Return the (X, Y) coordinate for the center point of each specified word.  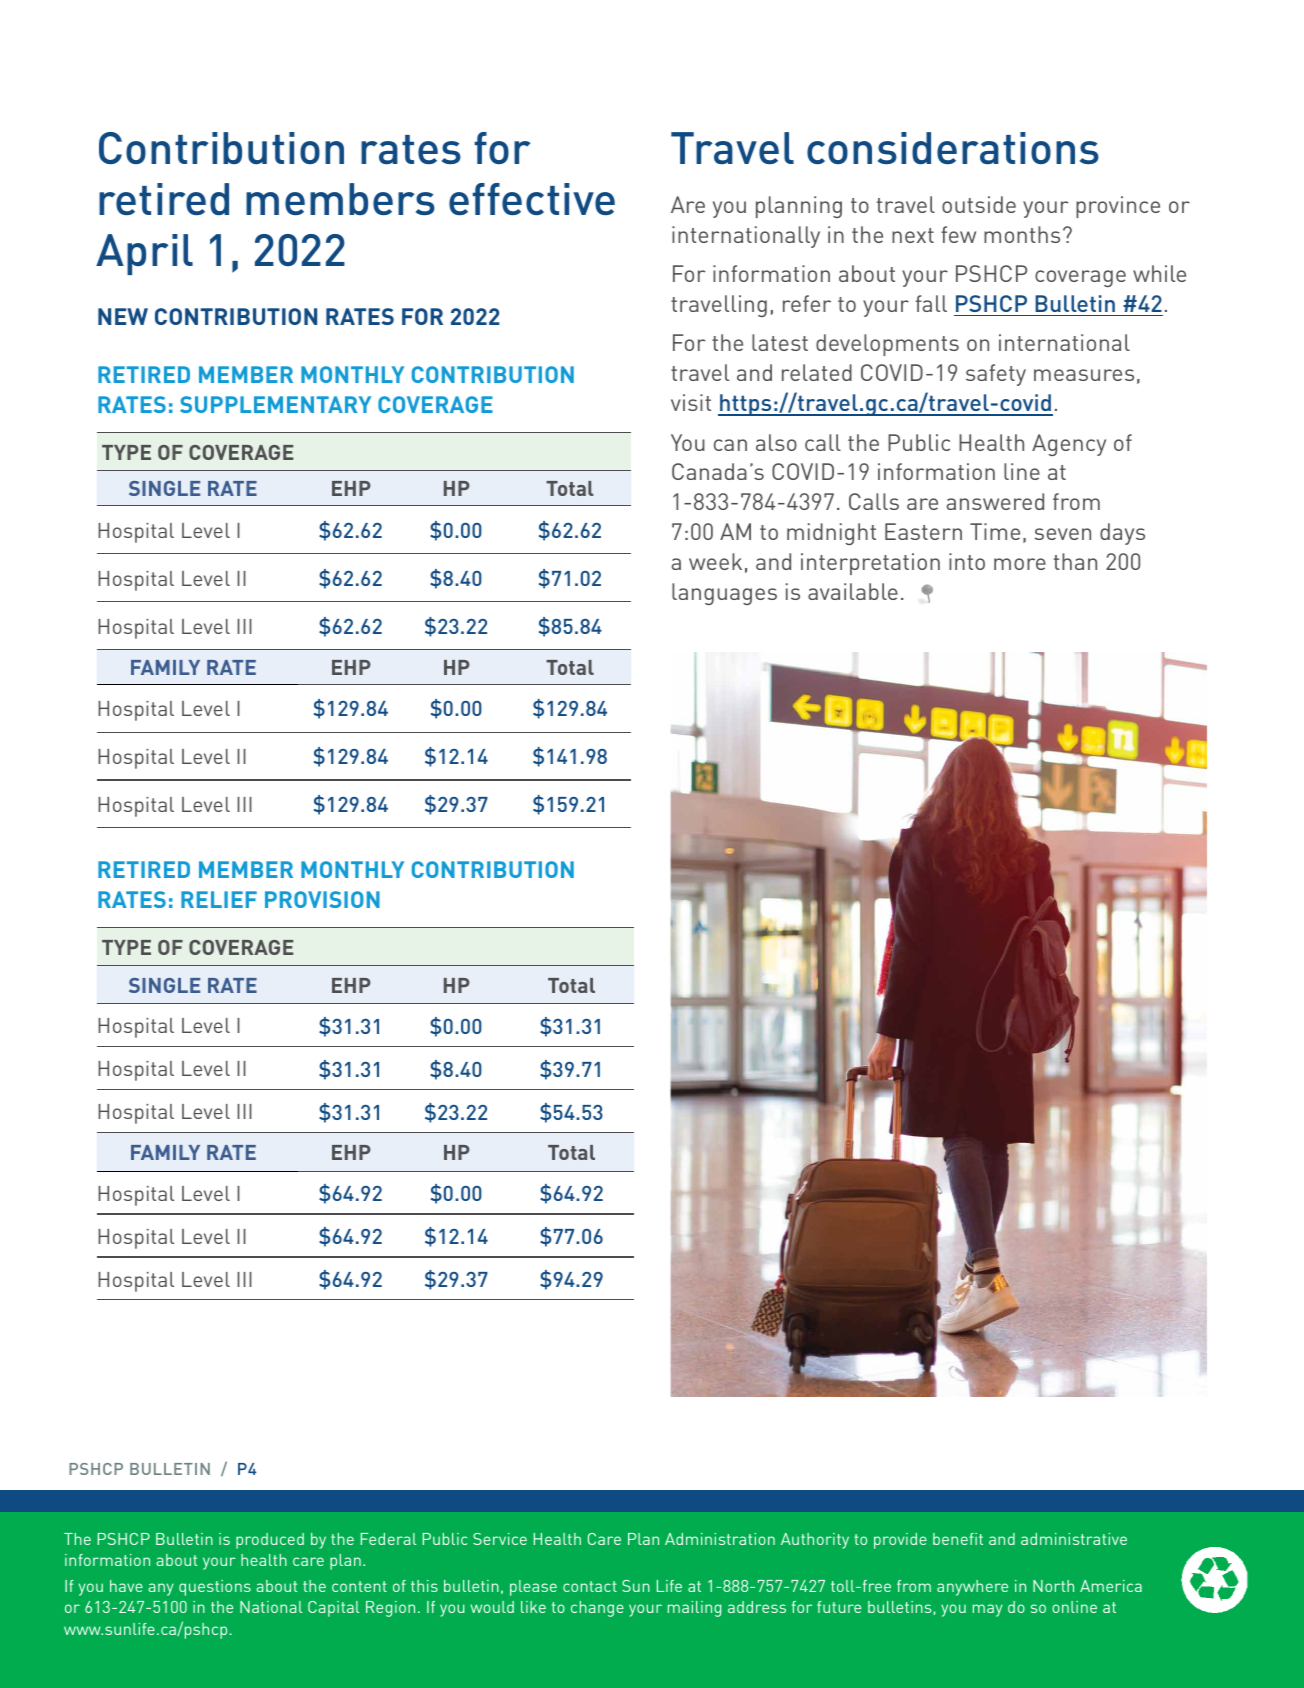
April (144, 254)
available (853, 591)
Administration (720, 1539)
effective (532, 199)
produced (270, 1541)
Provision (322, 899)
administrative (1074, 1539)
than (1075, 561)
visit (691, 402)
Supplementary (275, 404)
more (1020, 564)
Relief (219, 899)
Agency (1069, 445)
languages (724, 594)
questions (215, 1588)
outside (979, 204)
